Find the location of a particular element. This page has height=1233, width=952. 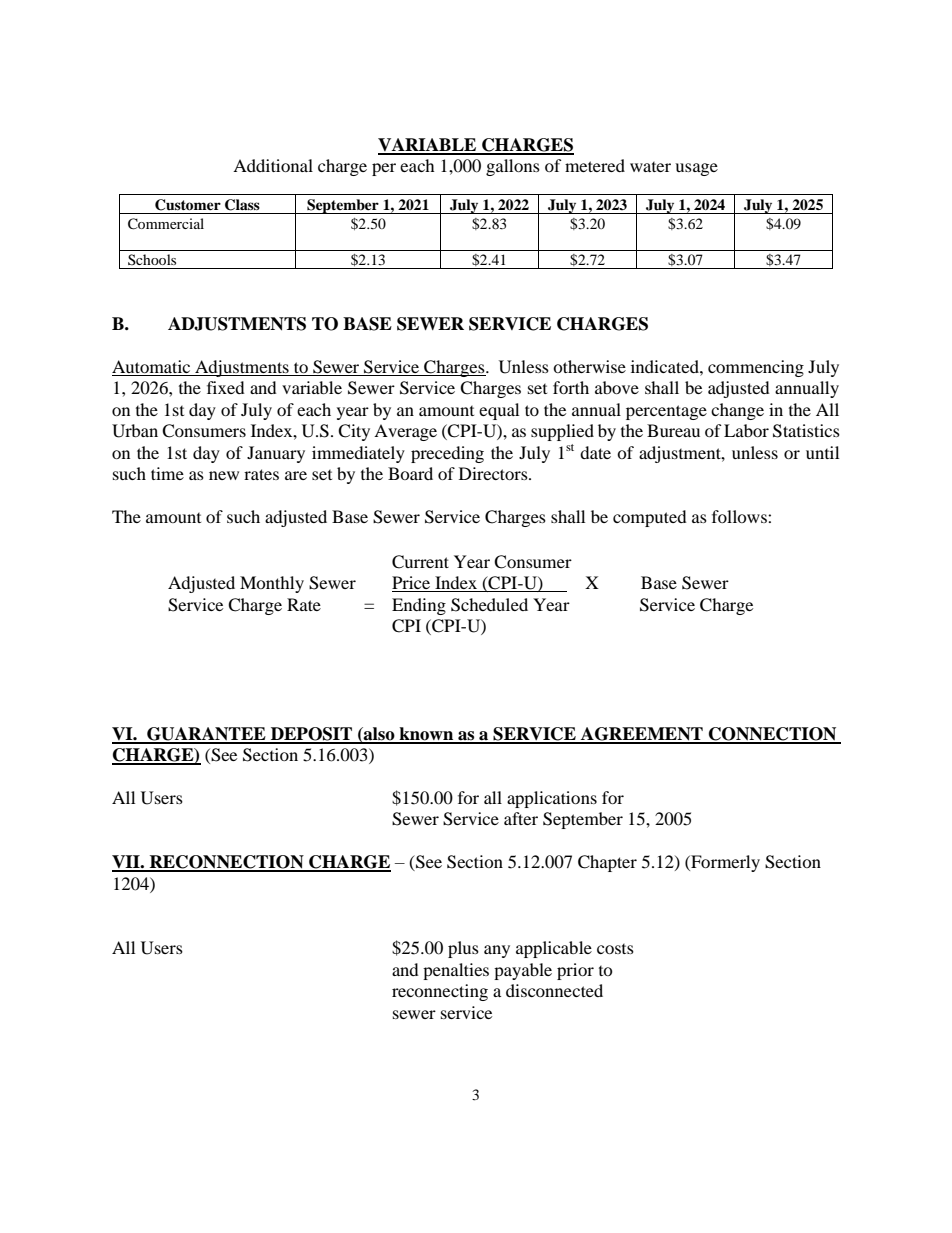

new is located at coordinates (224, 475).
